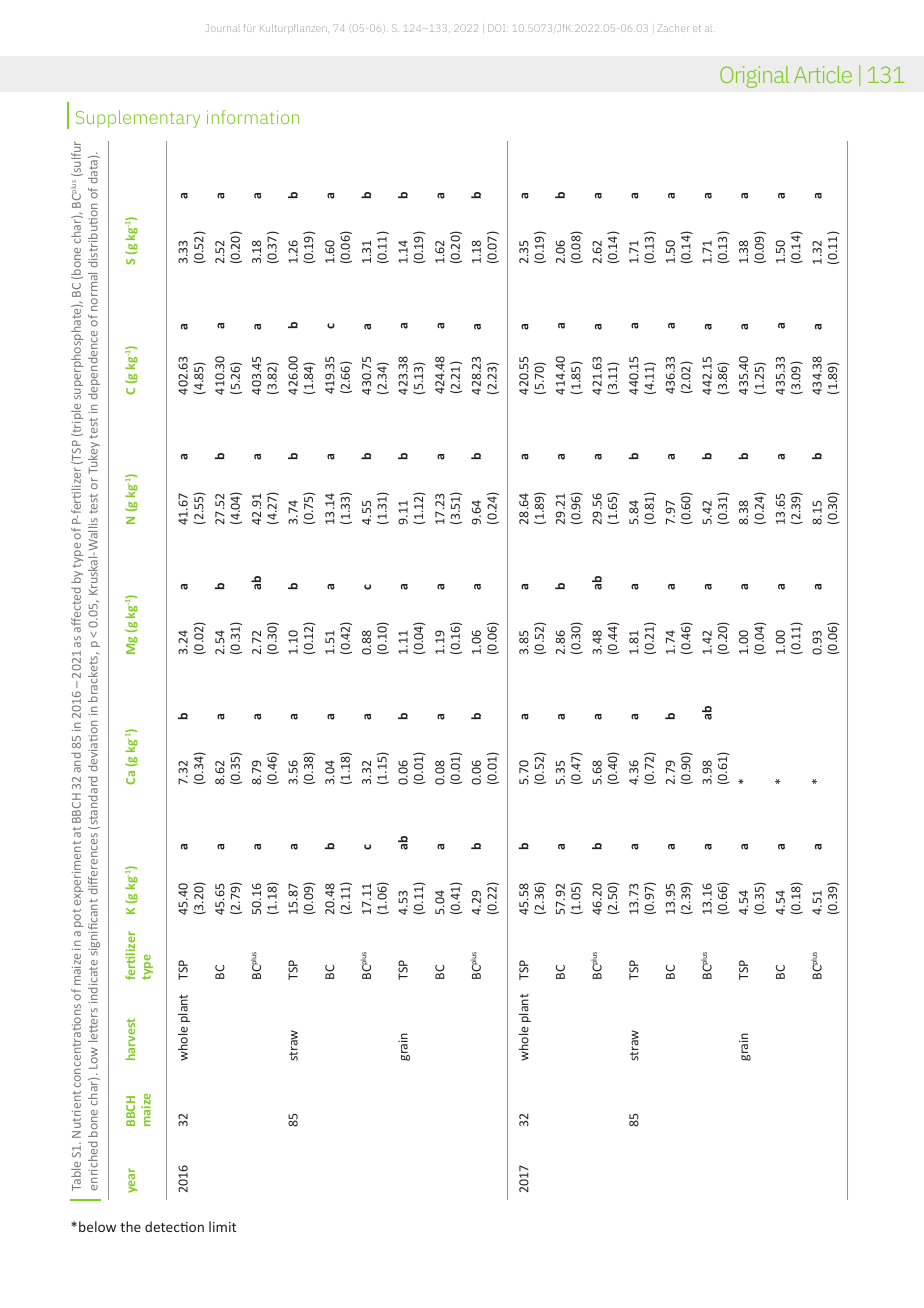 The height and width of the screenshot is (1308, 924). Describe the element at coordinates (754, 77) in the screenshot. I see `Original` at that location.
